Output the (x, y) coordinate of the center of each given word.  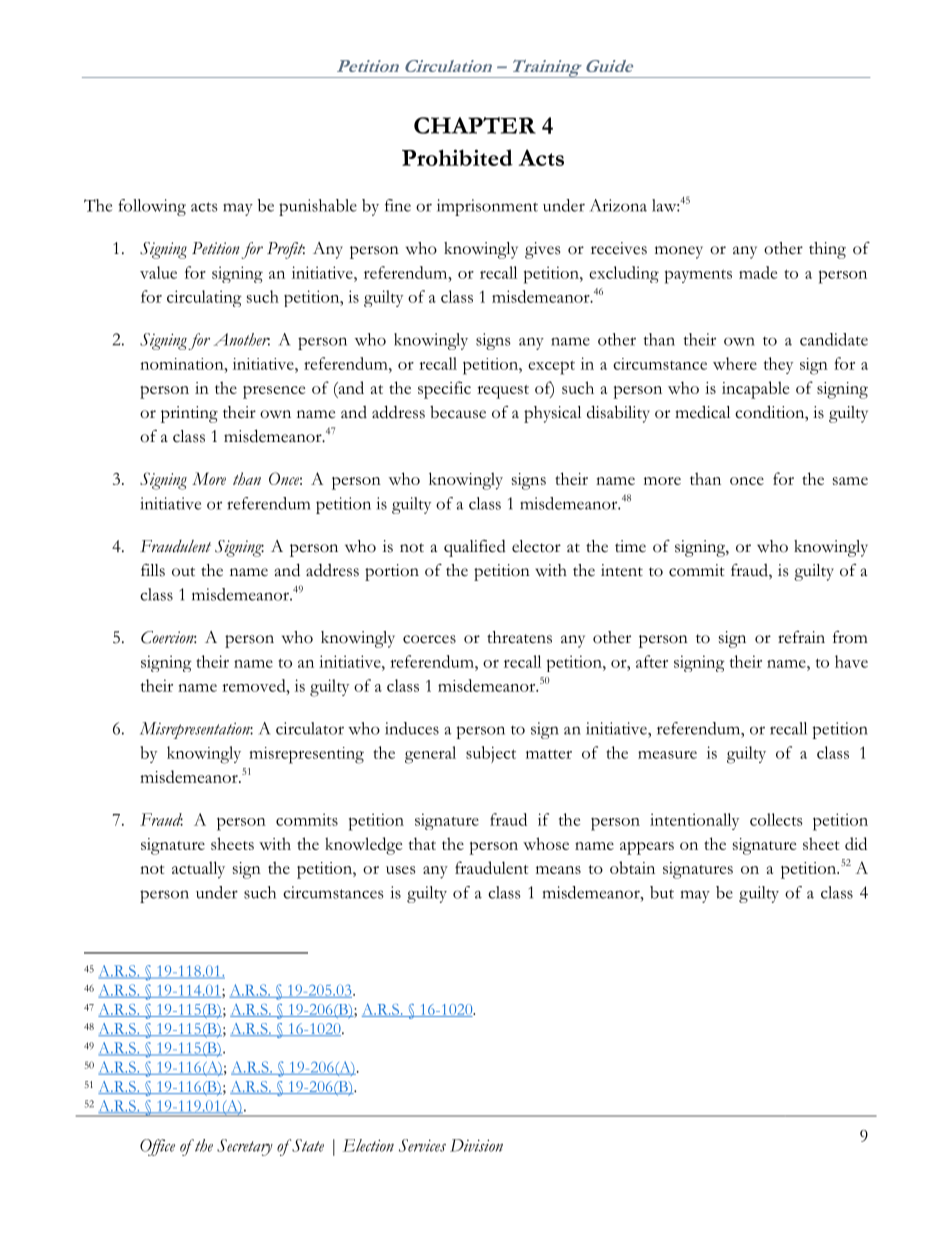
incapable (755, 390)
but (662, 892)
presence (274, 392)
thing (827, 250)
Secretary (245, 1147)
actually (198, 870)
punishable (318, 207)
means (558, 870)
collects (776, 819)
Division (476, 1145)
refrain (801, 637)
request (503, 392)
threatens (519, 637)
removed (255, 685)
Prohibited (457, 157)
